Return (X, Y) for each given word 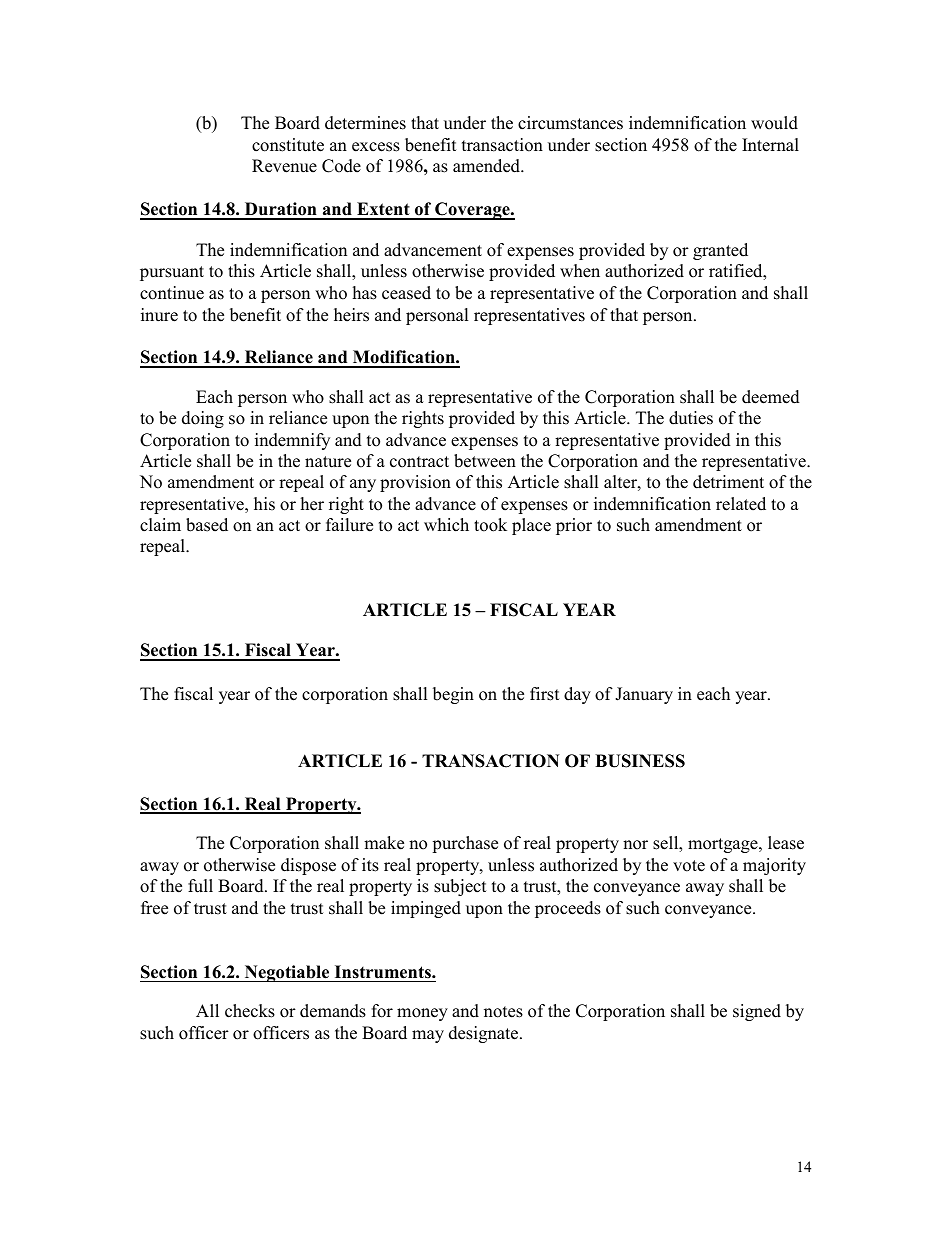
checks (250, 1011)
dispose (308, 866)
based (207, 525)
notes (503, 1012)
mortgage (724, 845)
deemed (771, 397)
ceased (406, 293)
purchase (465, 844)
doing (203, 419)
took (490, 525)
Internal (770, 145)
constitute (288, 145)
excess (376, 147)
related (741, 504)
